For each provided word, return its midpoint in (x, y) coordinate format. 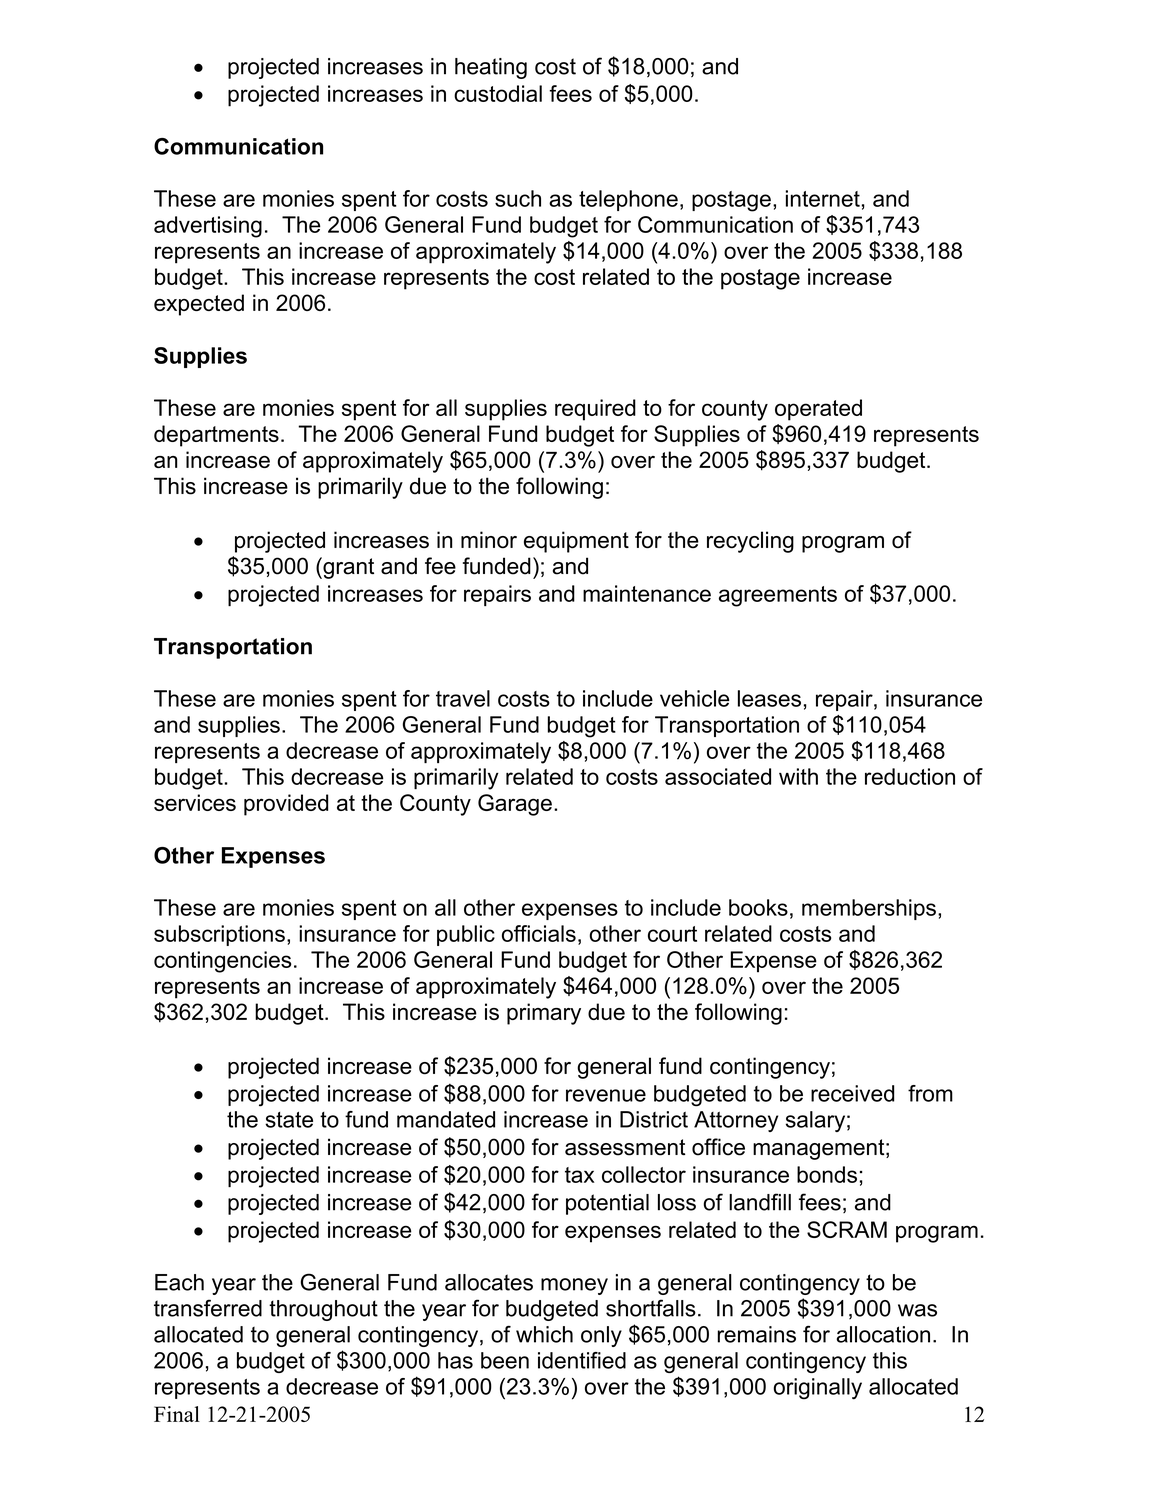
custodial (498, 93)
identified (582, 1360)
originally (817, 1389)
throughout (323, 1310)
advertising (208, 227)
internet (823, 198)
